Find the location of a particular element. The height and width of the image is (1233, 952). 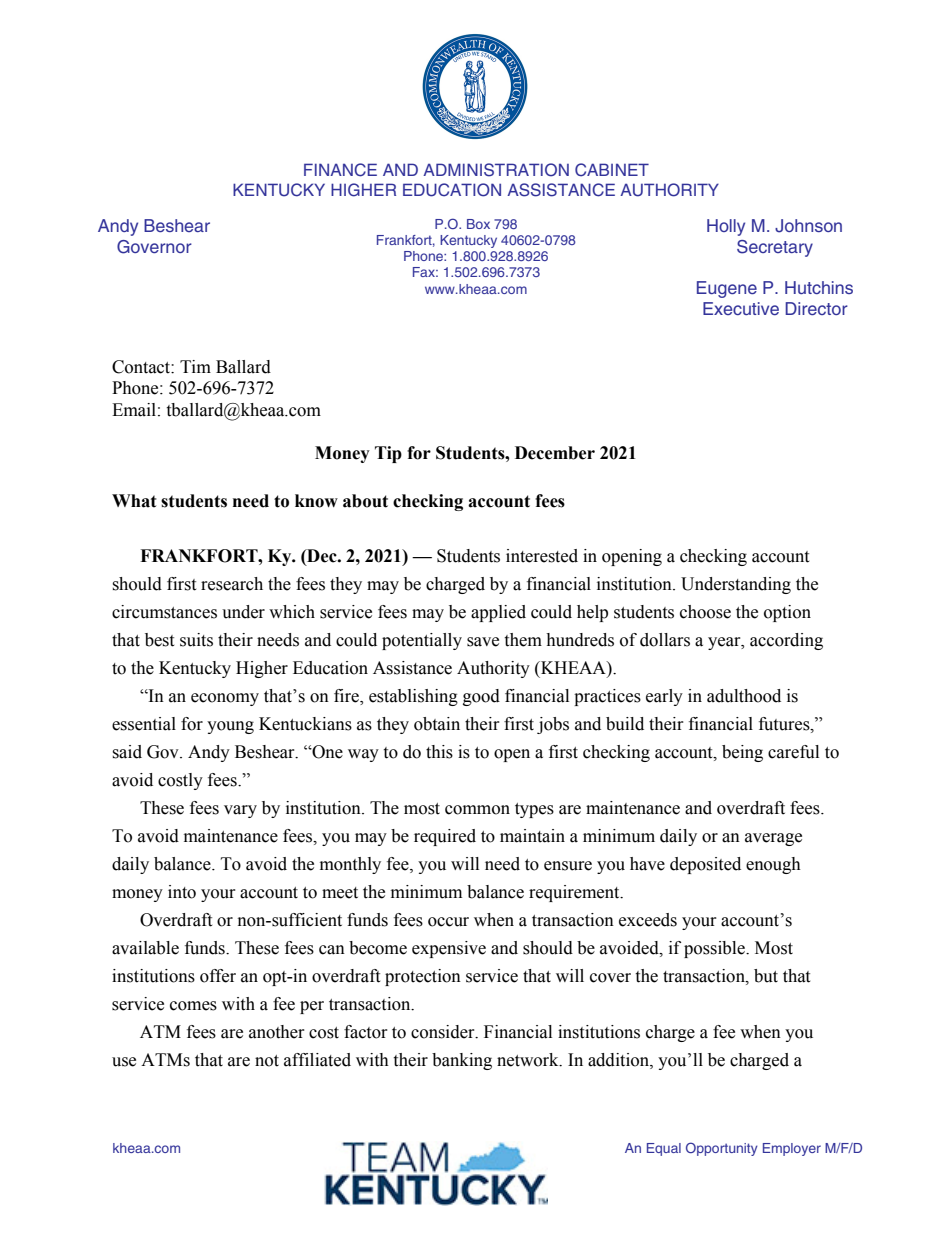

save is located at coordinates (483, 642).
